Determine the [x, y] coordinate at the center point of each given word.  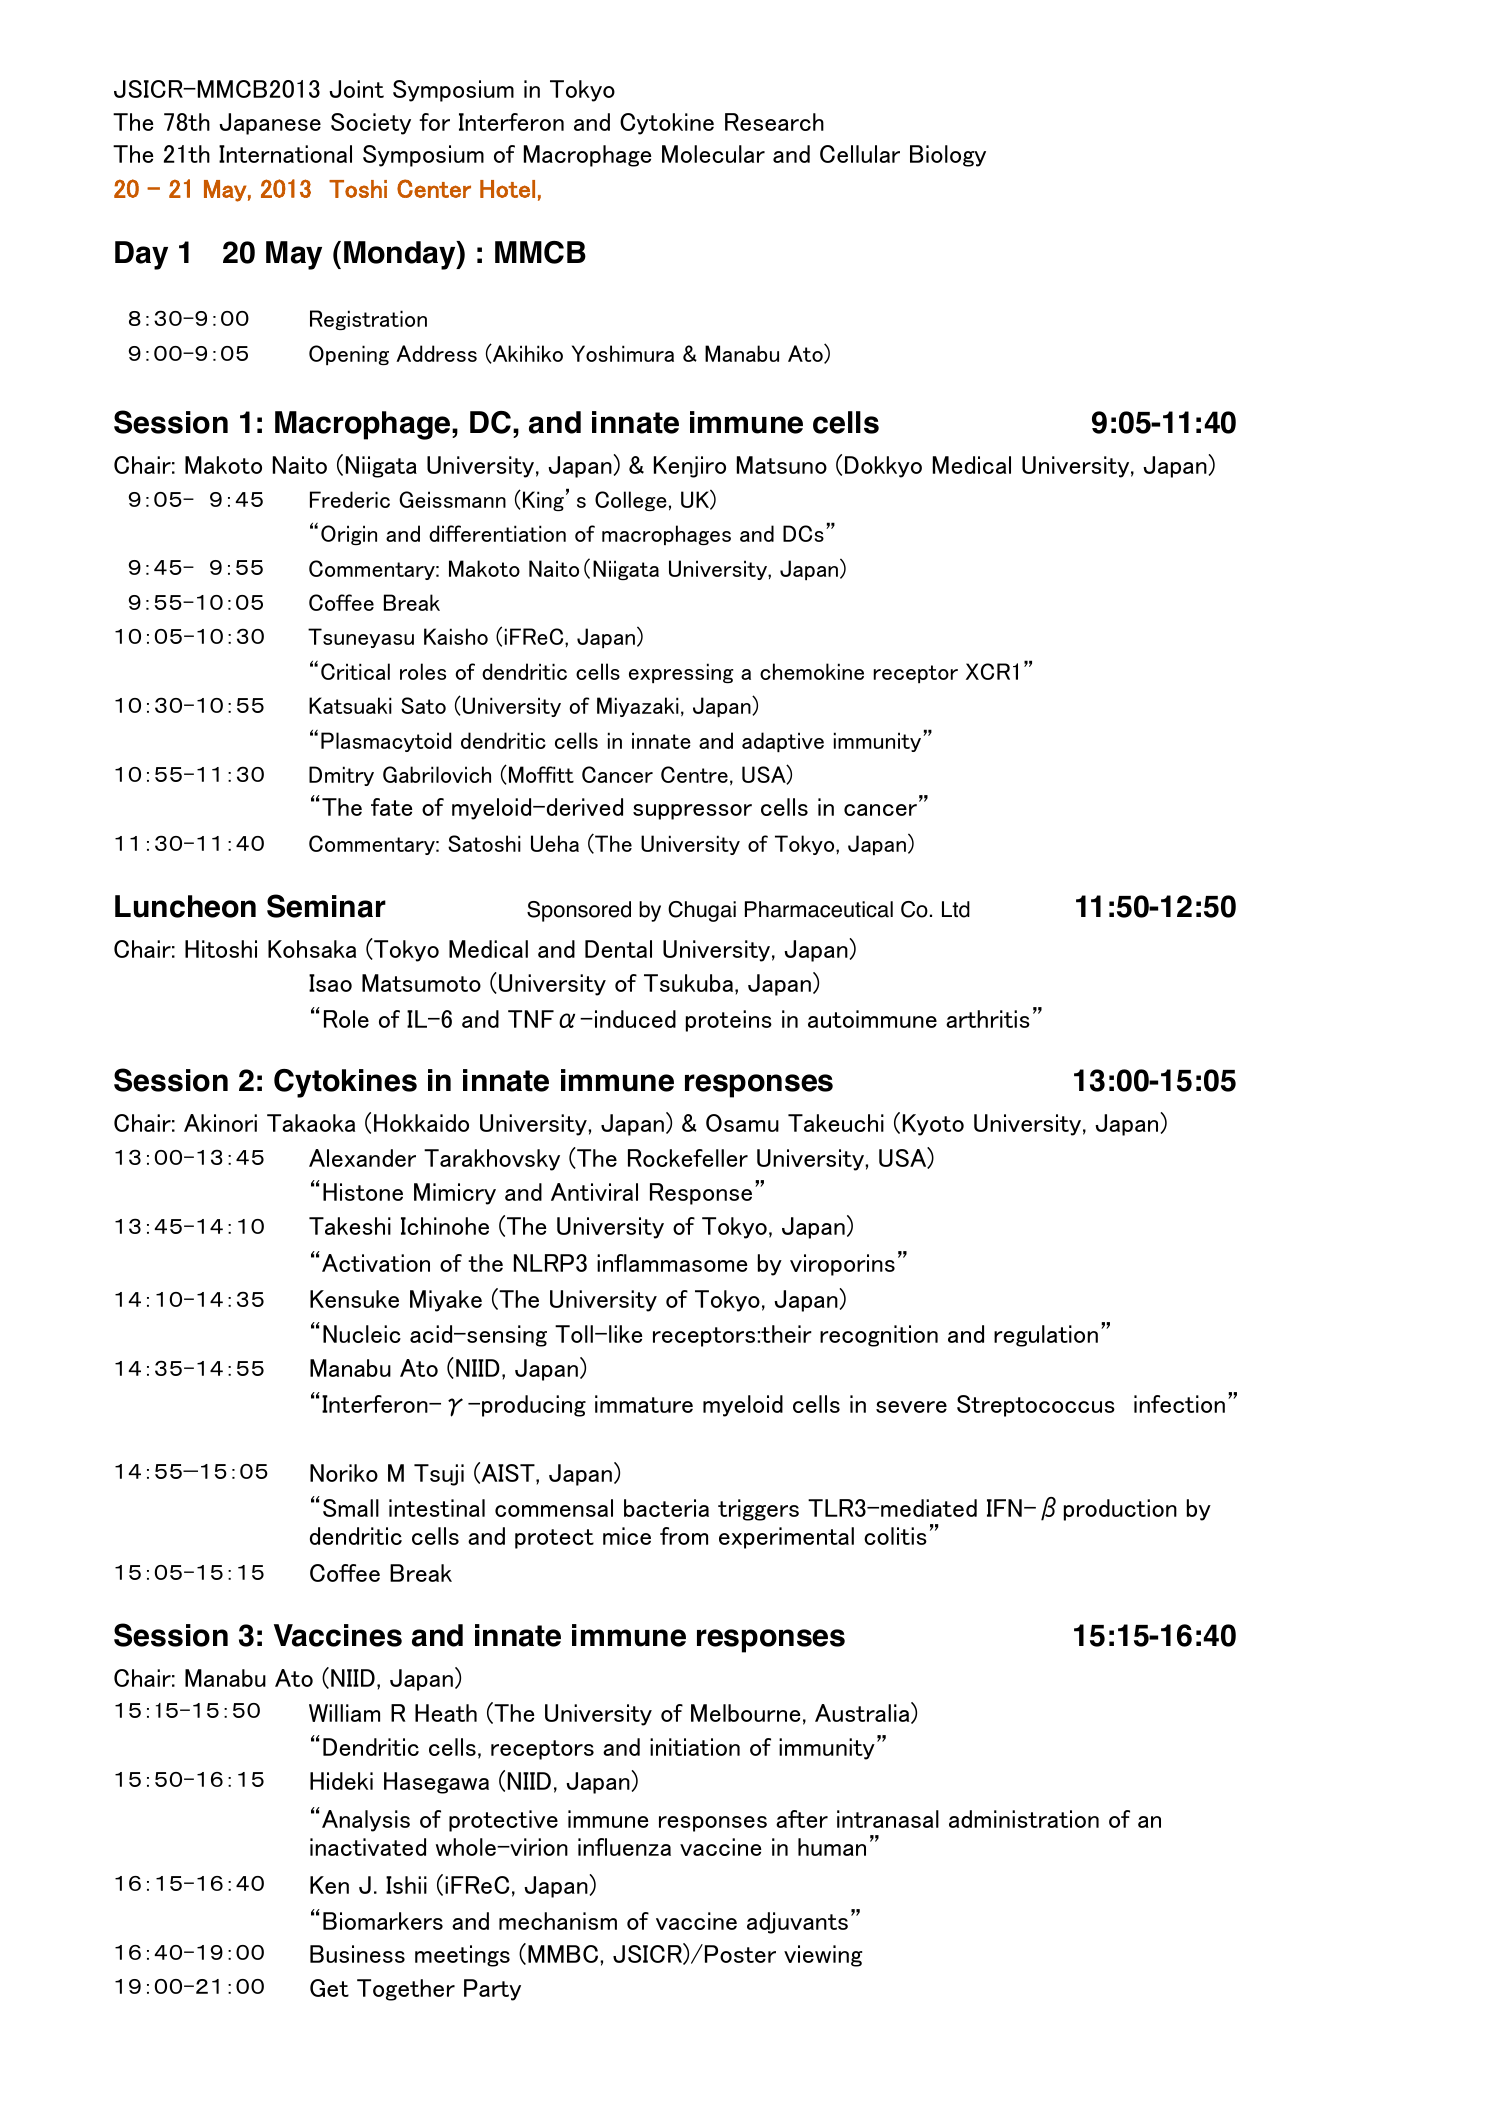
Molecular [713, 154]
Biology [948, 156]
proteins [729, 1021]
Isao [330, 983]
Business [357, 1954]
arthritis [988, 1019]
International [285, 154]
